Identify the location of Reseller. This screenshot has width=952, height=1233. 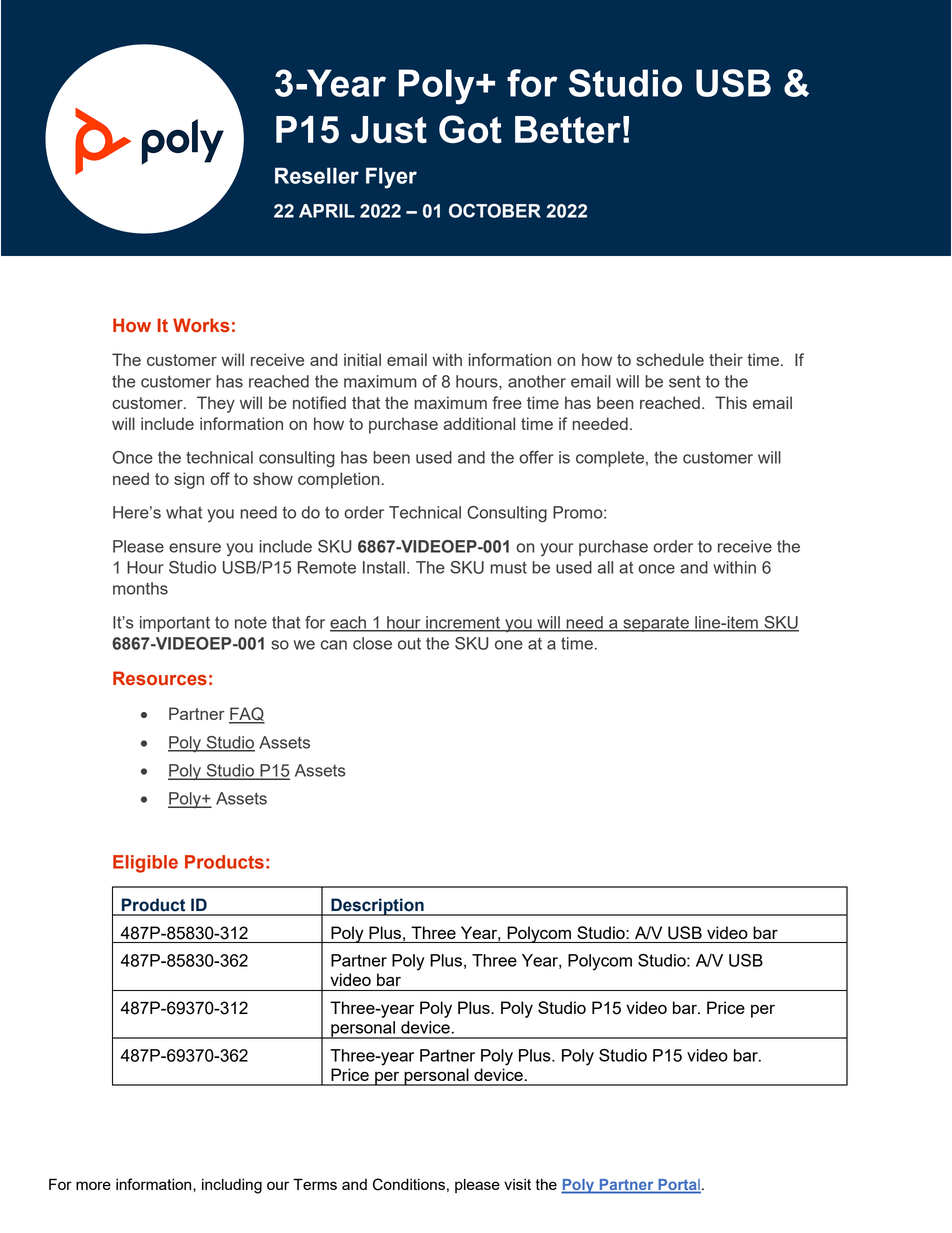
(317, 175).
